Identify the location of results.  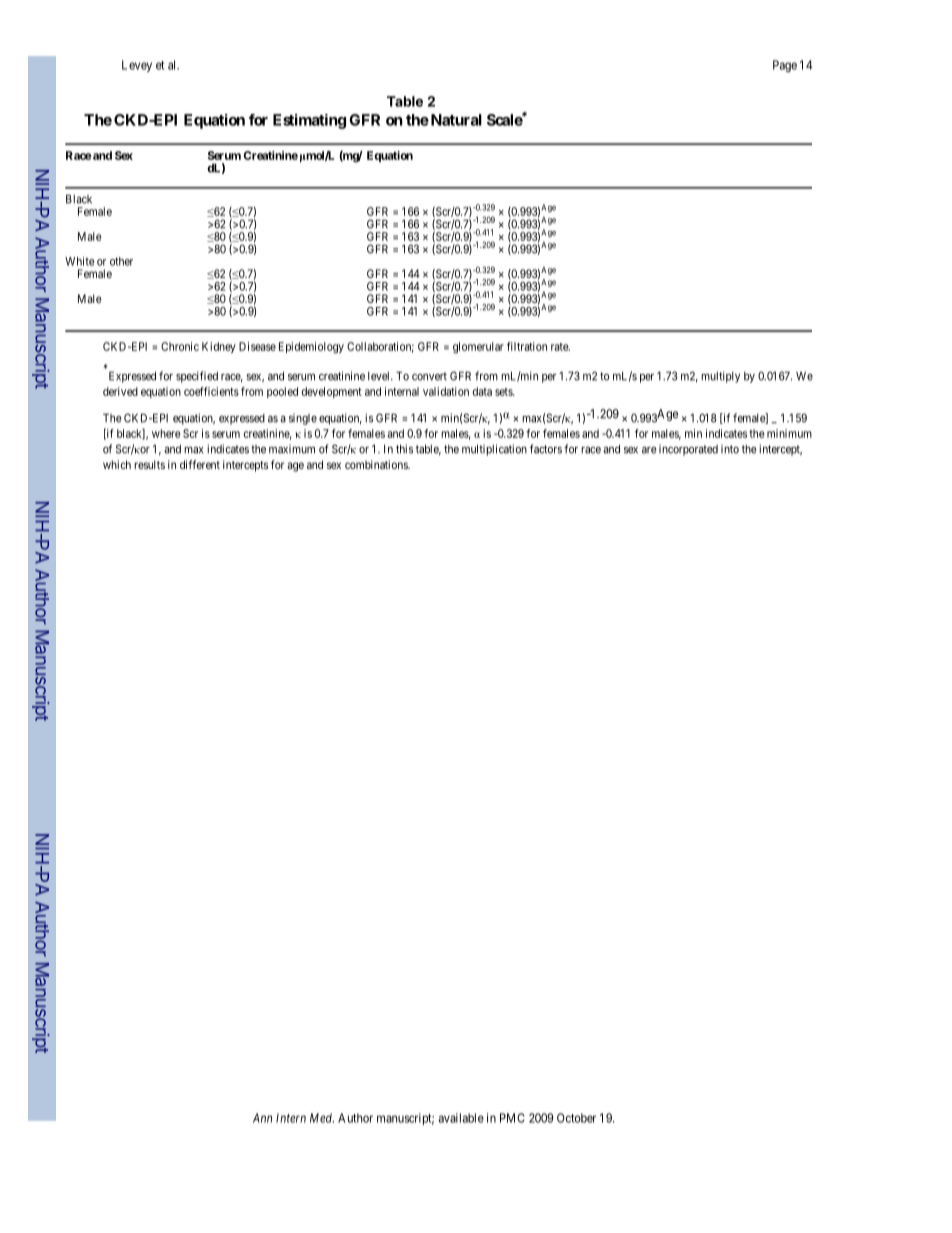
(149, 464).
